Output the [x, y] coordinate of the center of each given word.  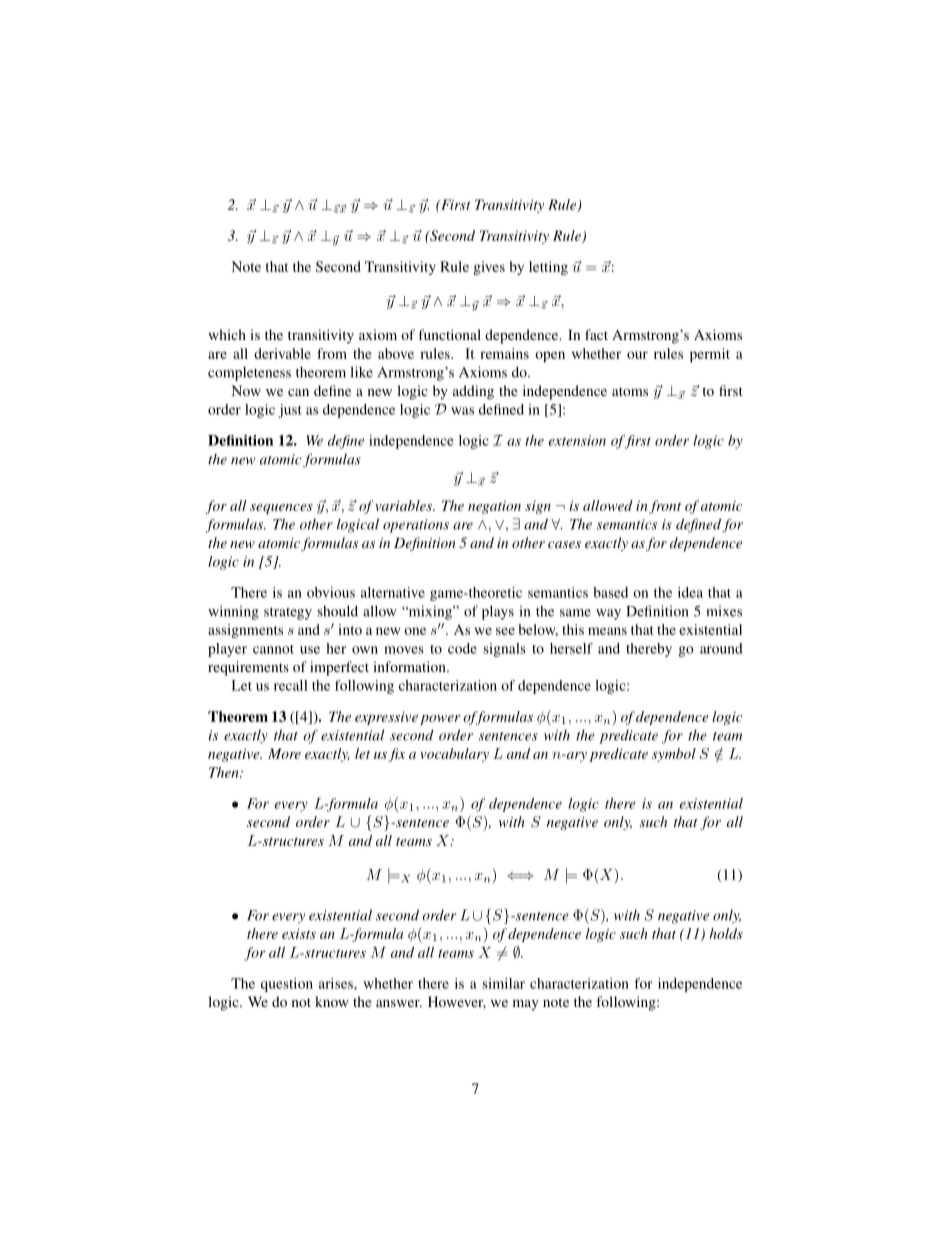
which [227, 334]
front [665, 507]
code [462, 648]
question [287, 985]
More [284, 753]
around [721, 648]
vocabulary [454, 755]
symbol [674, 755]
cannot [273, 649]
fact [596, 334]
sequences [281, 509]
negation [494, 507]
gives [489, 268]
